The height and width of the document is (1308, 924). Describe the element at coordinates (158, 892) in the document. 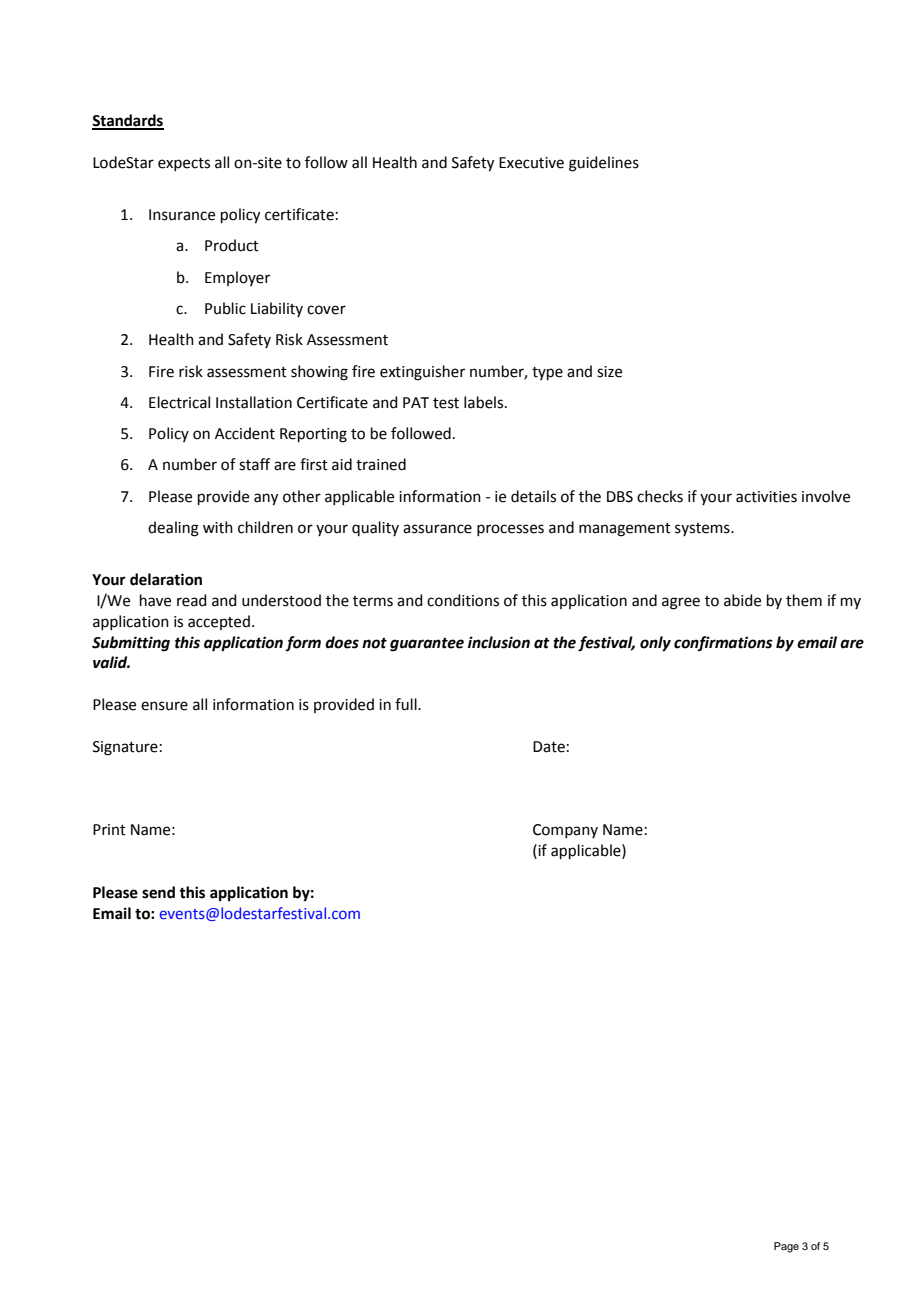

I see `send` at that location.
